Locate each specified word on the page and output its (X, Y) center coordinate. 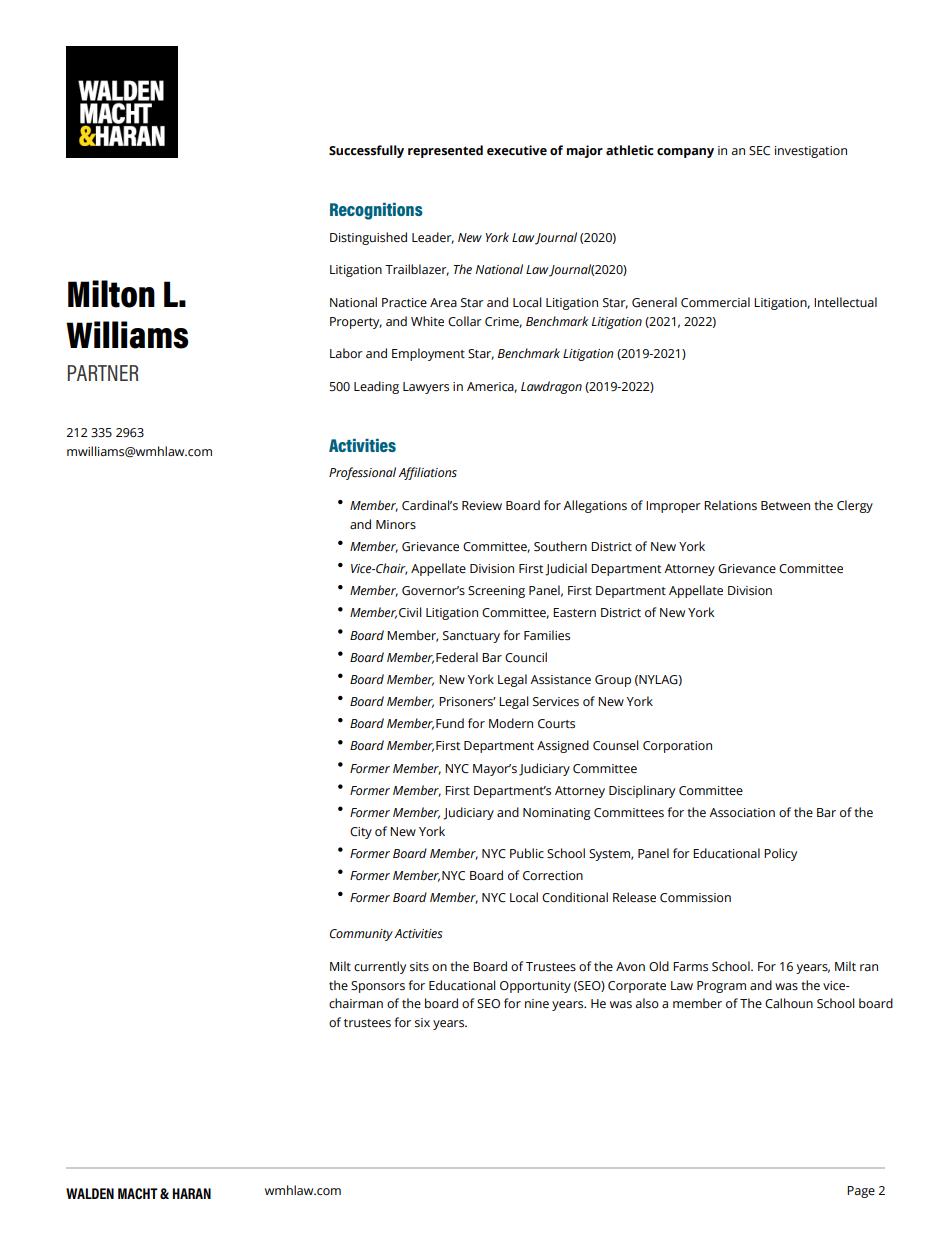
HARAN (191, 1193)
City (361, 833)
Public (527, 853)
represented (445, 151)
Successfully (366, 151)
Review (482, 506)
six (422, 1022)
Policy (780, 854)
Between (785, 506)
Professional (362, 473)
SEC (759, 151)
